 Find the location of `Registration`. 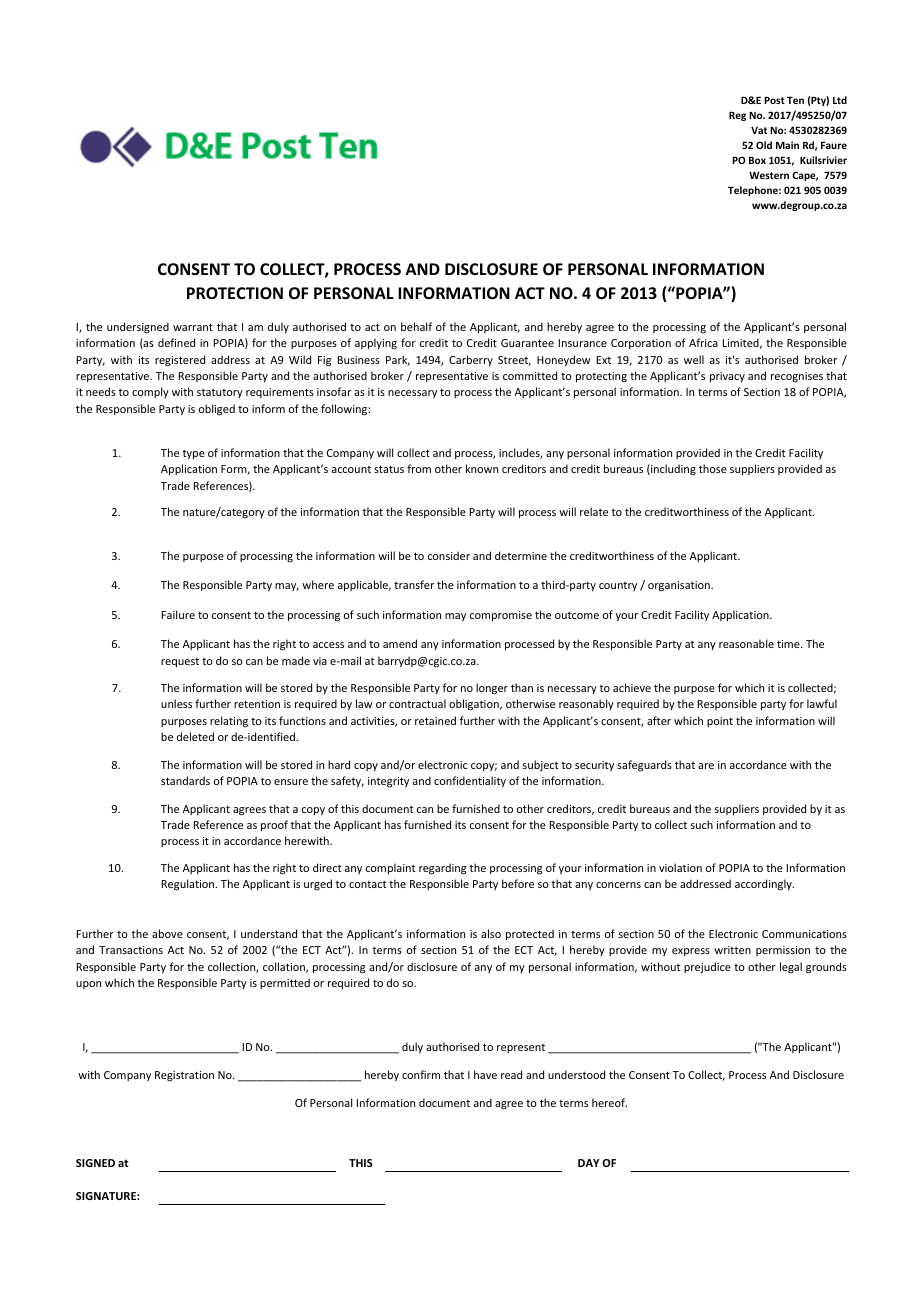

Registration is located at coordinates (184, 1076).
